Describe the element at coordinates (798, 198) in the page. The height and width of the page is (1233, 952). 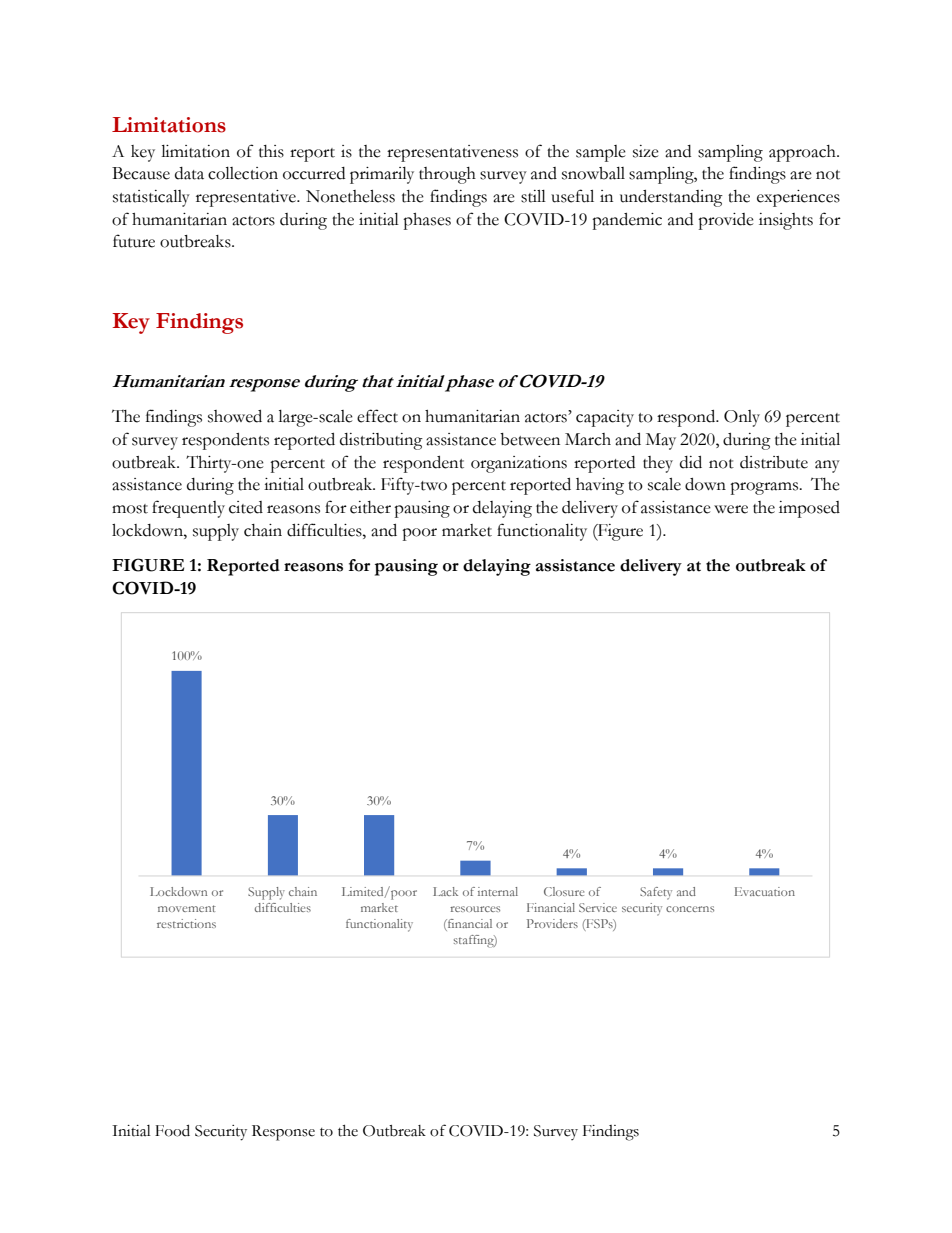
I see `experiences` at that location.
